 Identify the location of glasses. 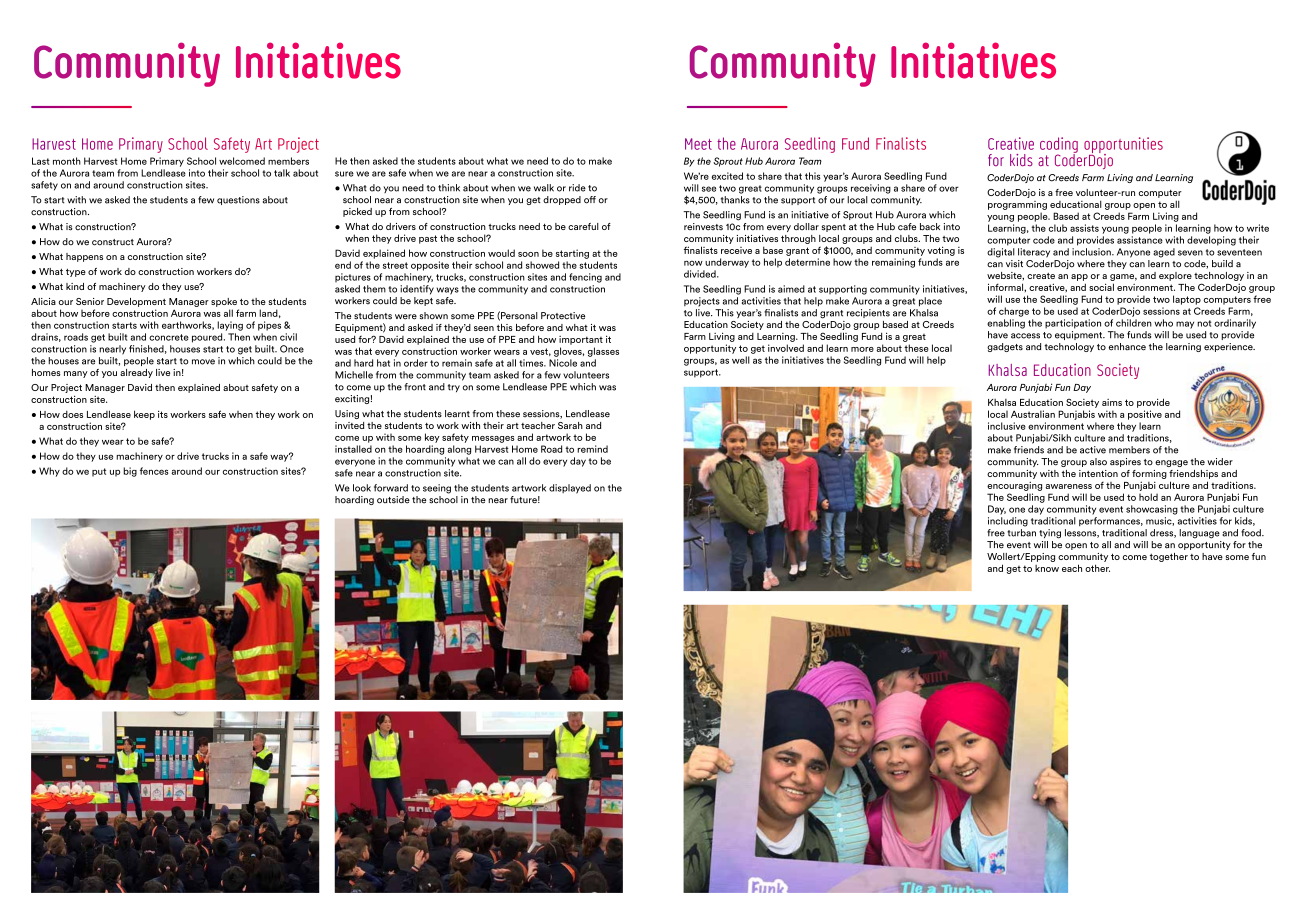
(603, 352).
